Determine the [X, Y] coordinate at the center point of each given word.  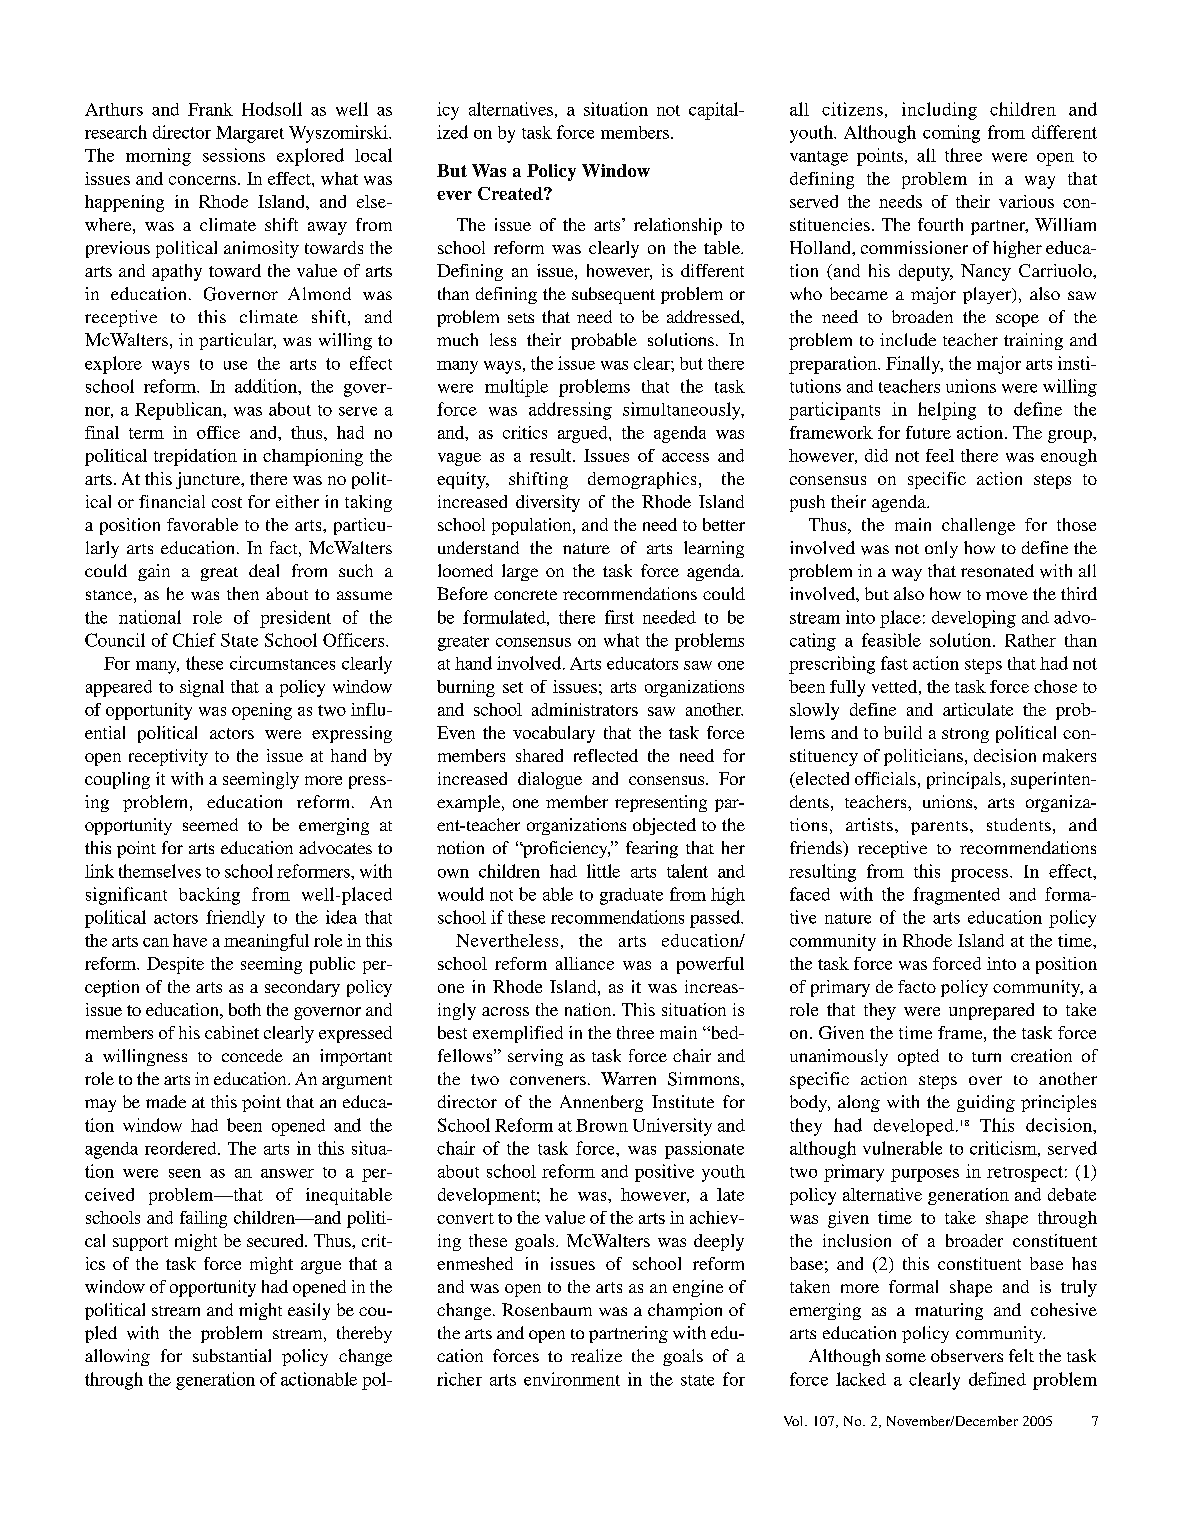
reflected [606, 755]
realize [596, 1355]
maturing [949, 1311]
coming [951, 134]
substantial [232, 1355]
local [373, 155]
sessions [234, 155]
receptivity [168, 757]
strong [965, 735]
